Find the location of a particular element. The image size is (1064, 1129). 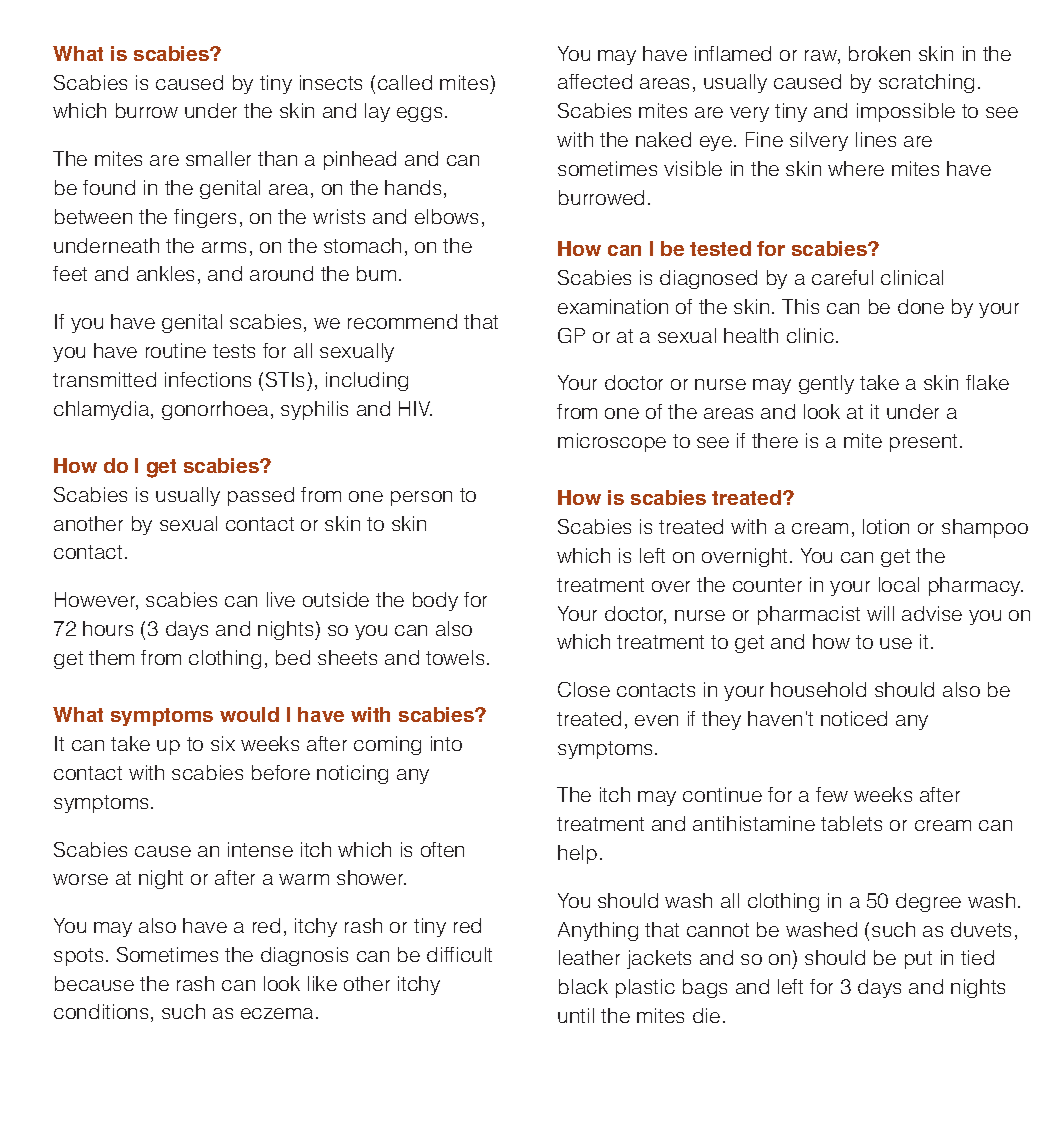

put is located at coordinates (918, 960).
